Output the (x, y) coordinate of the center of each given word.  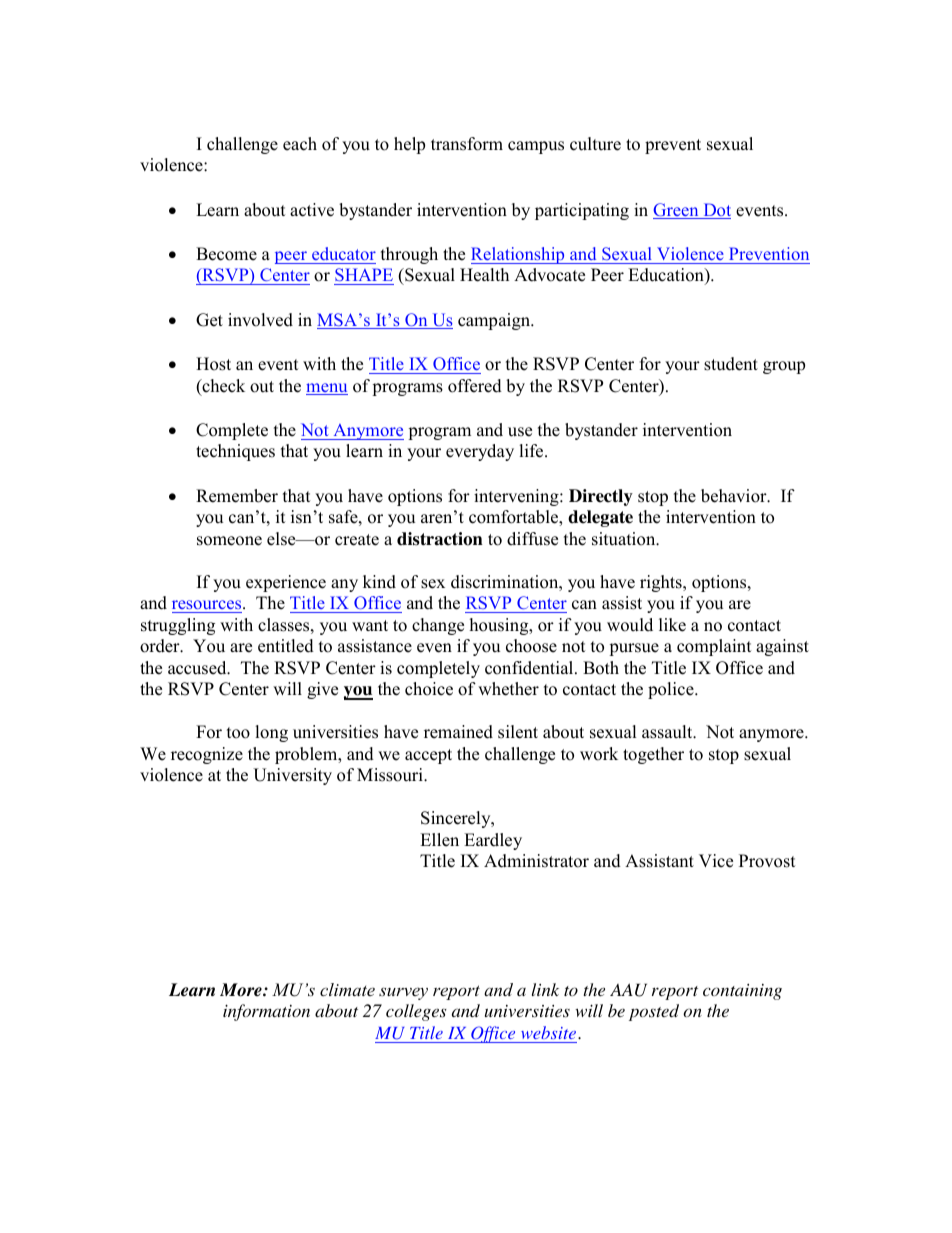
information (266, 1012)
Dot (716, 211)
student (731, 364)
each (300, 144)
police (672, 690)
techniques (235, 452)
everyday (480, 452)
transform (467, 144)
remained (458, 732)
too (238, 733)
